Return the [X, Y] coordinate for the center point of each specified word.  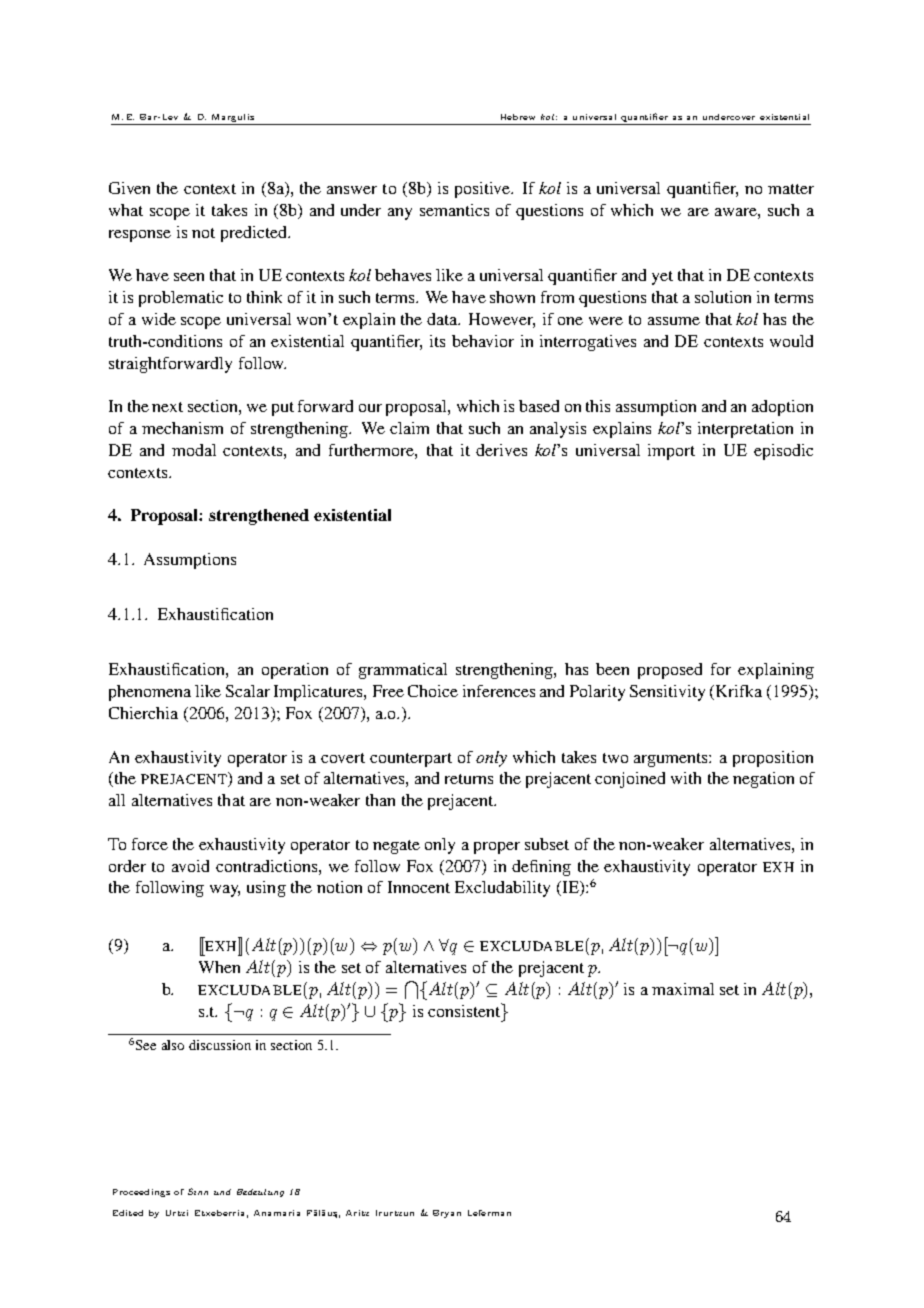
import [671, 452]
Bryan [447, 1214]
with [686, 778]
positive [484, 190]
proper [497, 848]
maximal [683, 989]
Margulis [233, 119]
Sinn [198, 1191]
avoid [190, 866]
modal [194, 450]
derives [501, 450]
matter [791, 189]
